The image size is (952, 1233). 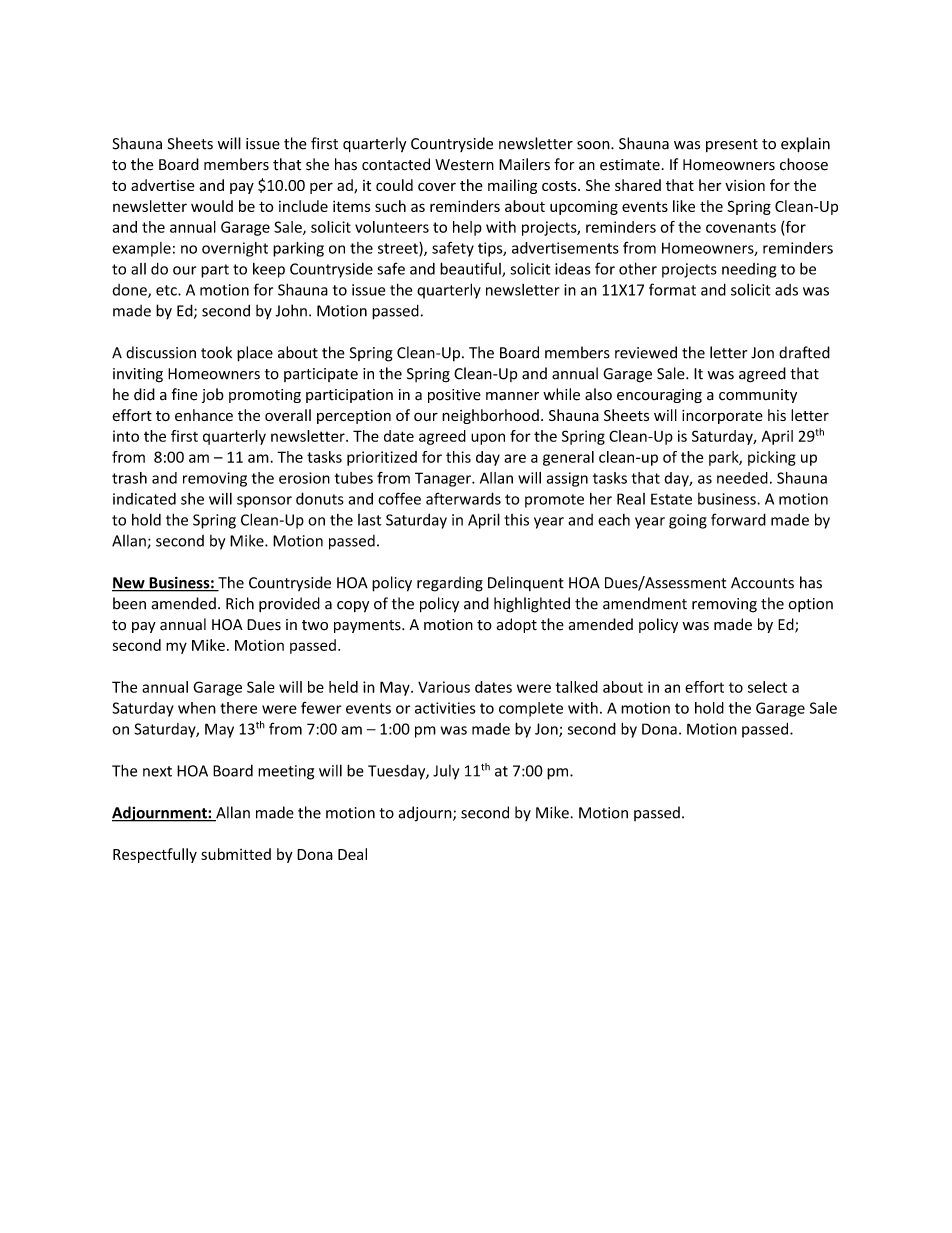 I want to click on present, so click(x=732, y=145).
